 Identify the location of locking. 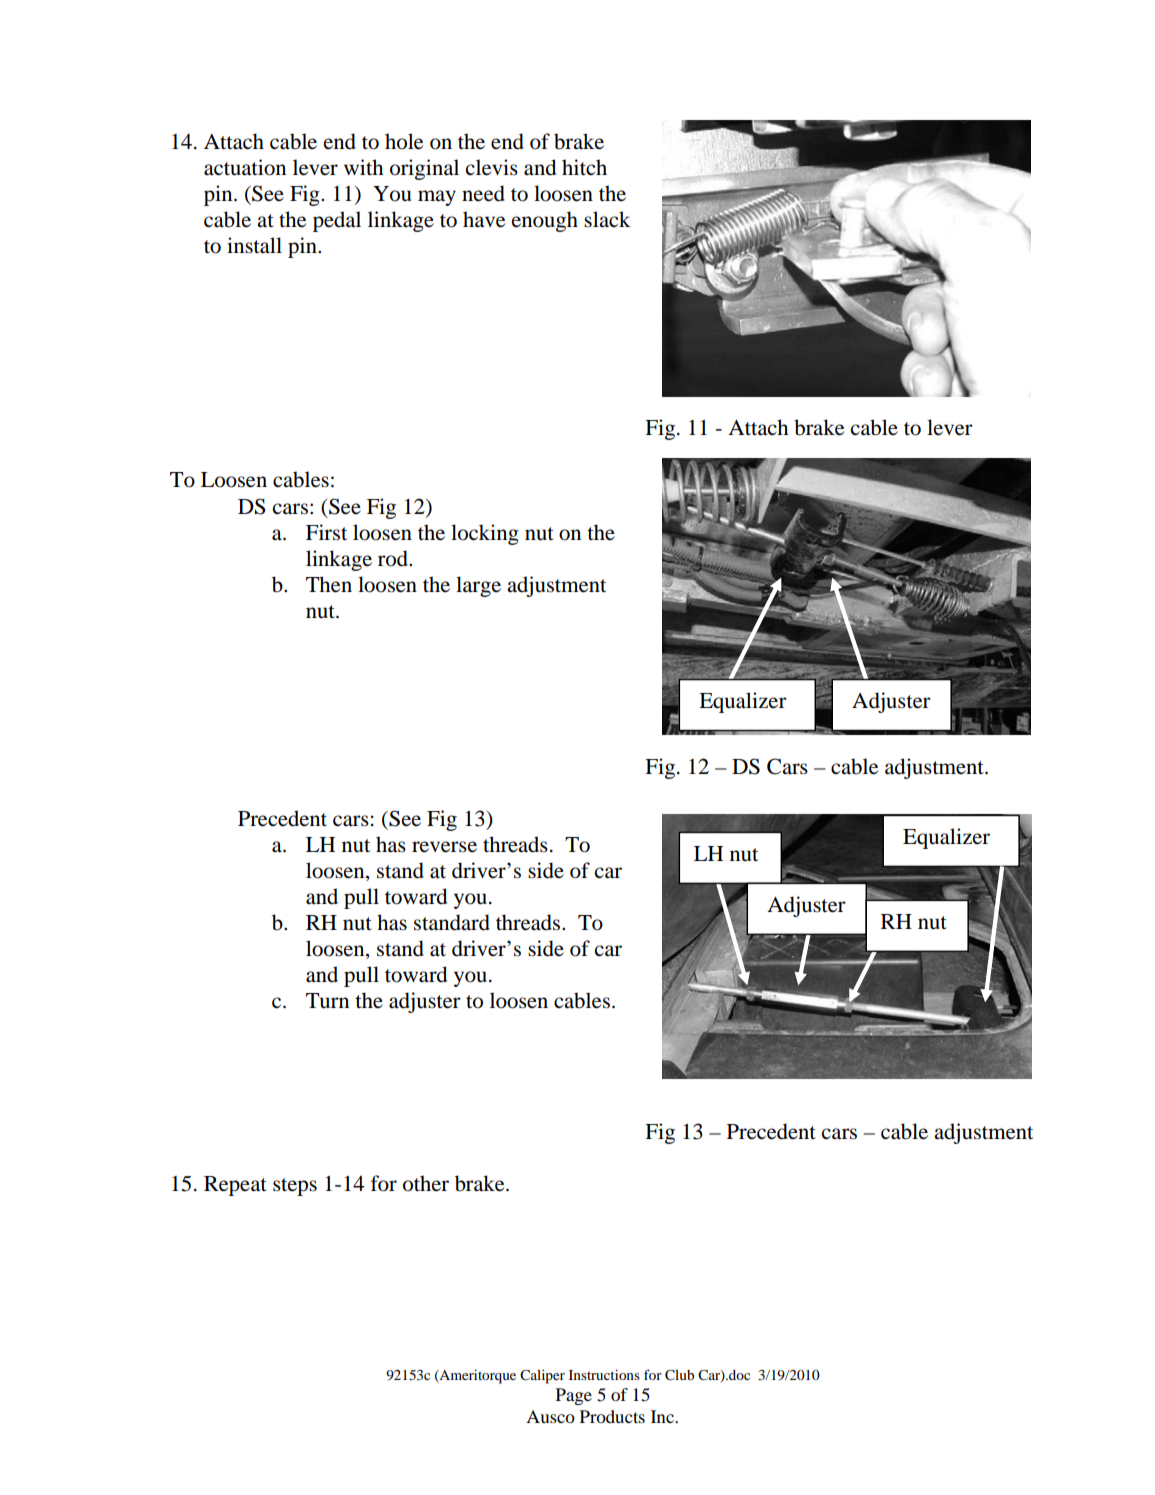
(485, 534).
